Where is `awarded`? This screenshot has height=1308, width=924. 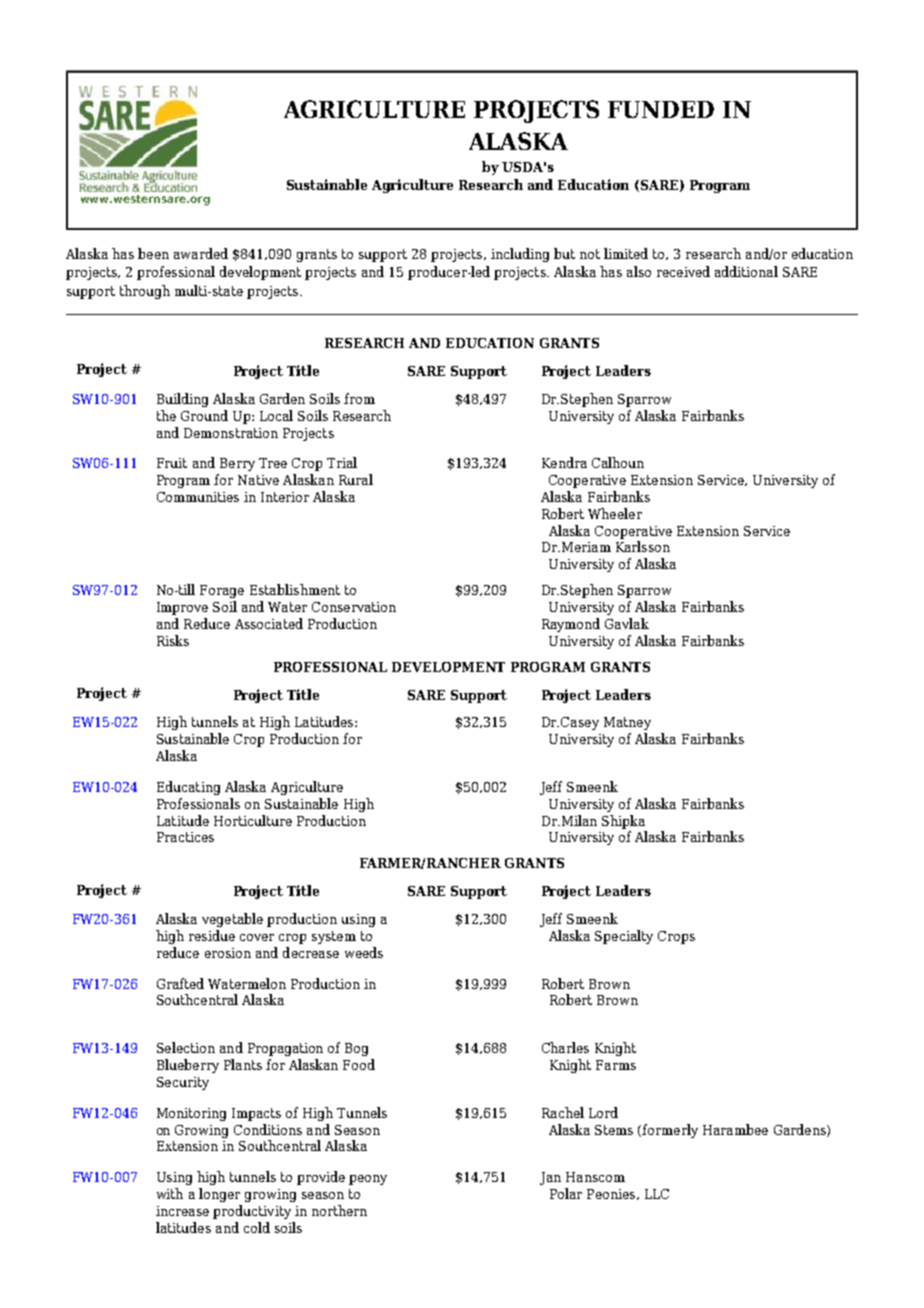 awarded is located at coordinates (201, 253).
